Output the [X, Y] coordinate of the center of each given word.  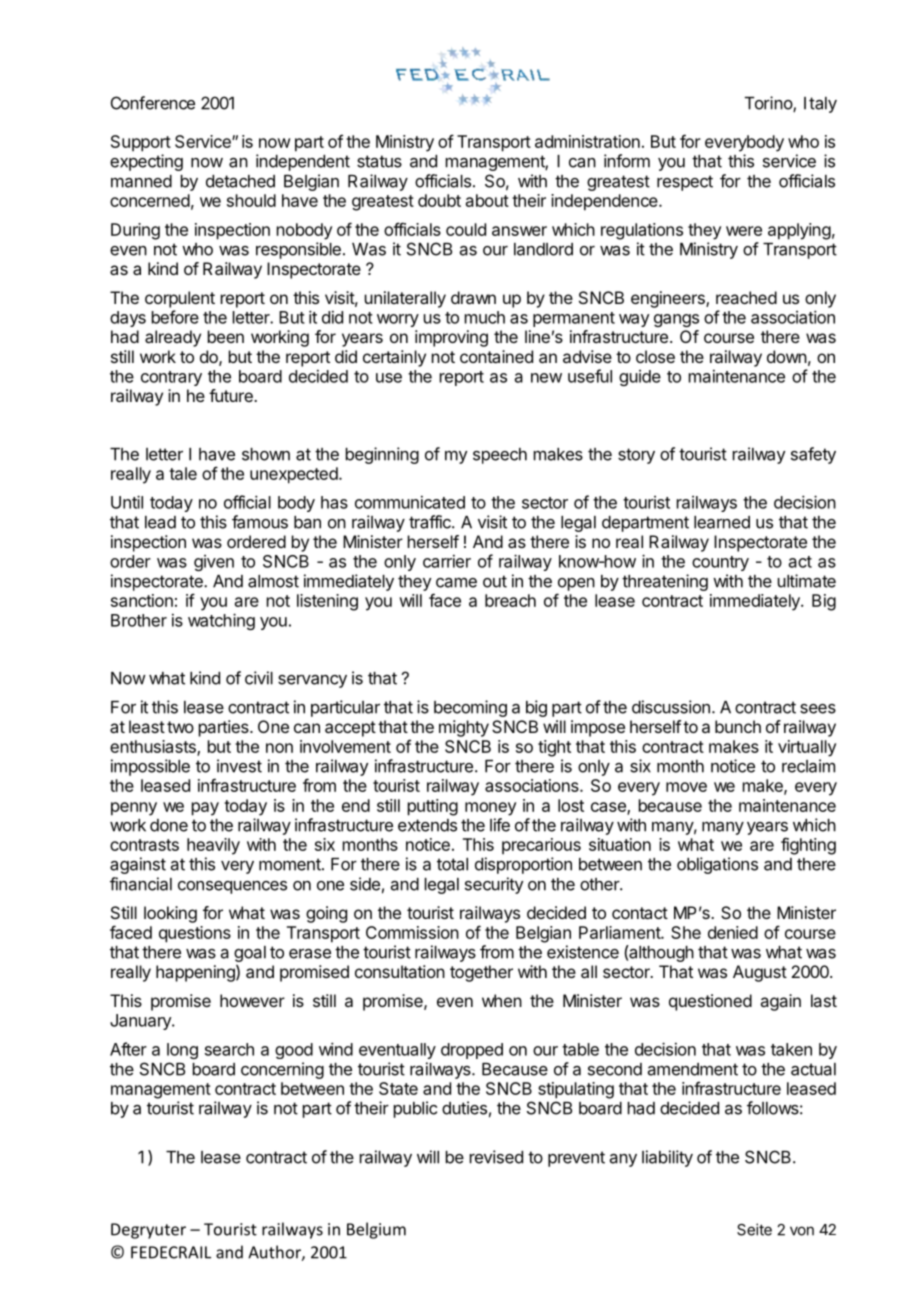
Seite [754, 1229]
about [487, 200]
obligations [717, 865]
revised [496, 1157]
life [500, 825]
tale [183, 473]
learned [722, 522]
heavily [213, 846]
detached [240, 181]
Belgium [376, 1230]
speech [500, 456]
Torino [769, 104]
